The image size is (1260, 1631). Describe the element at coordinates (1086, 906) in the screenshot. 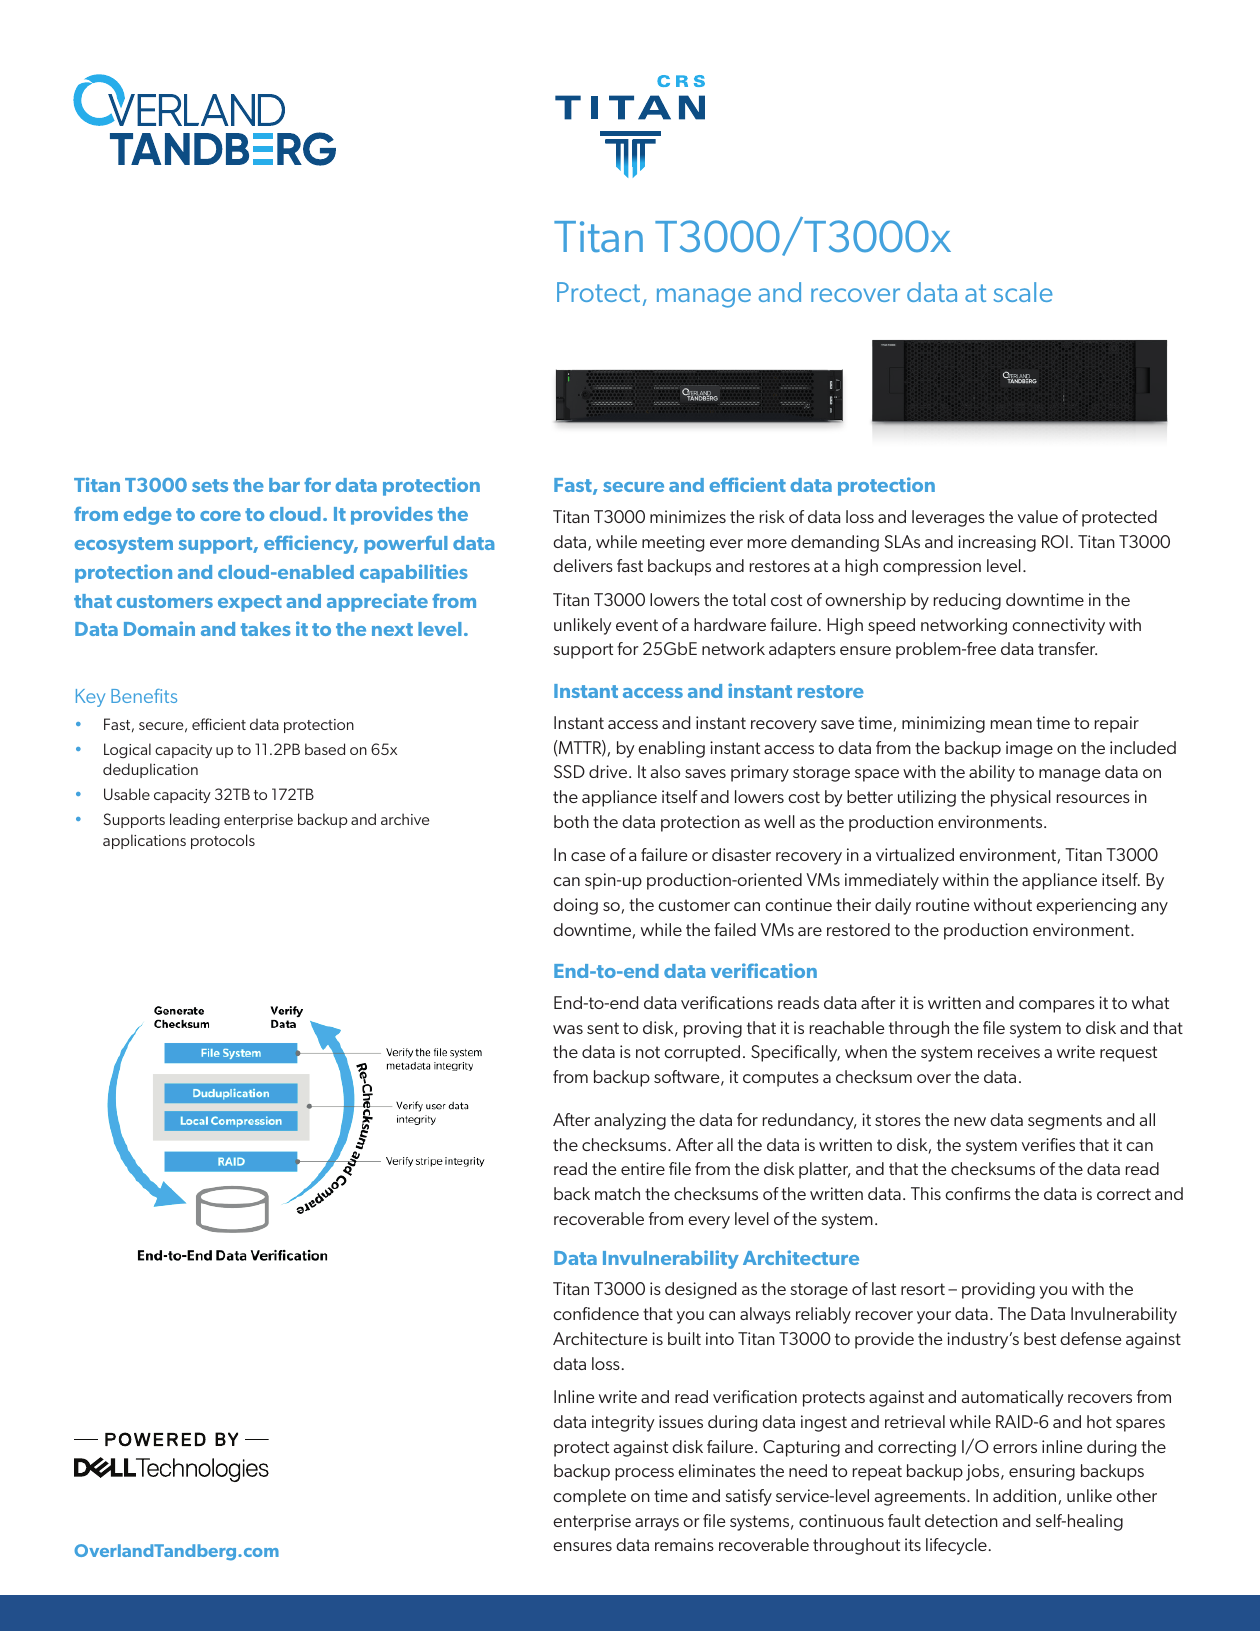

I see `experiencing` at that location.
